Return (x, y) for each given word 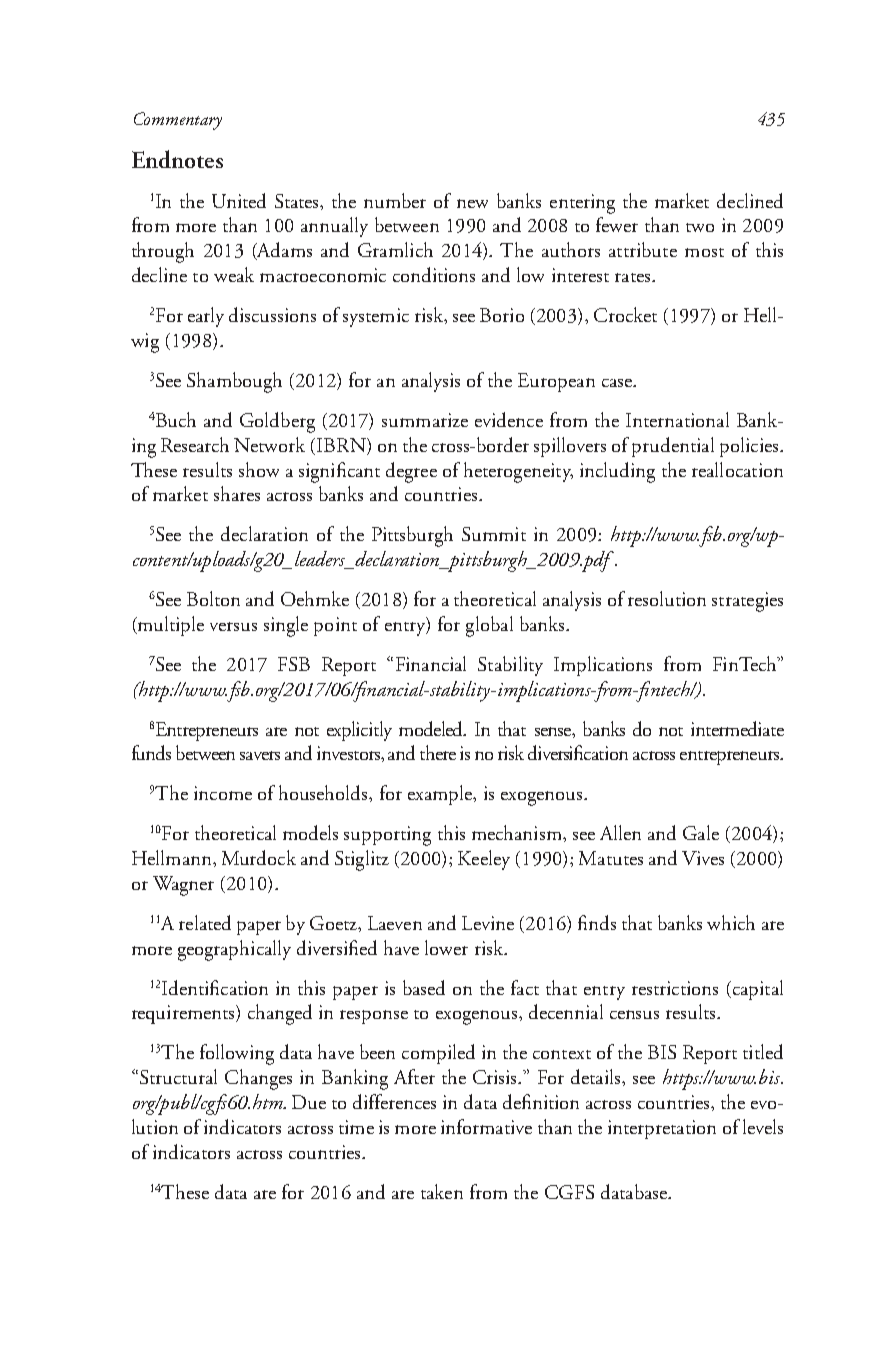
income (223, 793)
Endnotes (177, 159)
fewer (617, 224)
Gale (701, 832)
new (472, 203)
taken (442, 1191)
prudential (673, 447)
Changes (258, 1079)
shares (237, 493)
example (441, 795)
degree (411, 472)
